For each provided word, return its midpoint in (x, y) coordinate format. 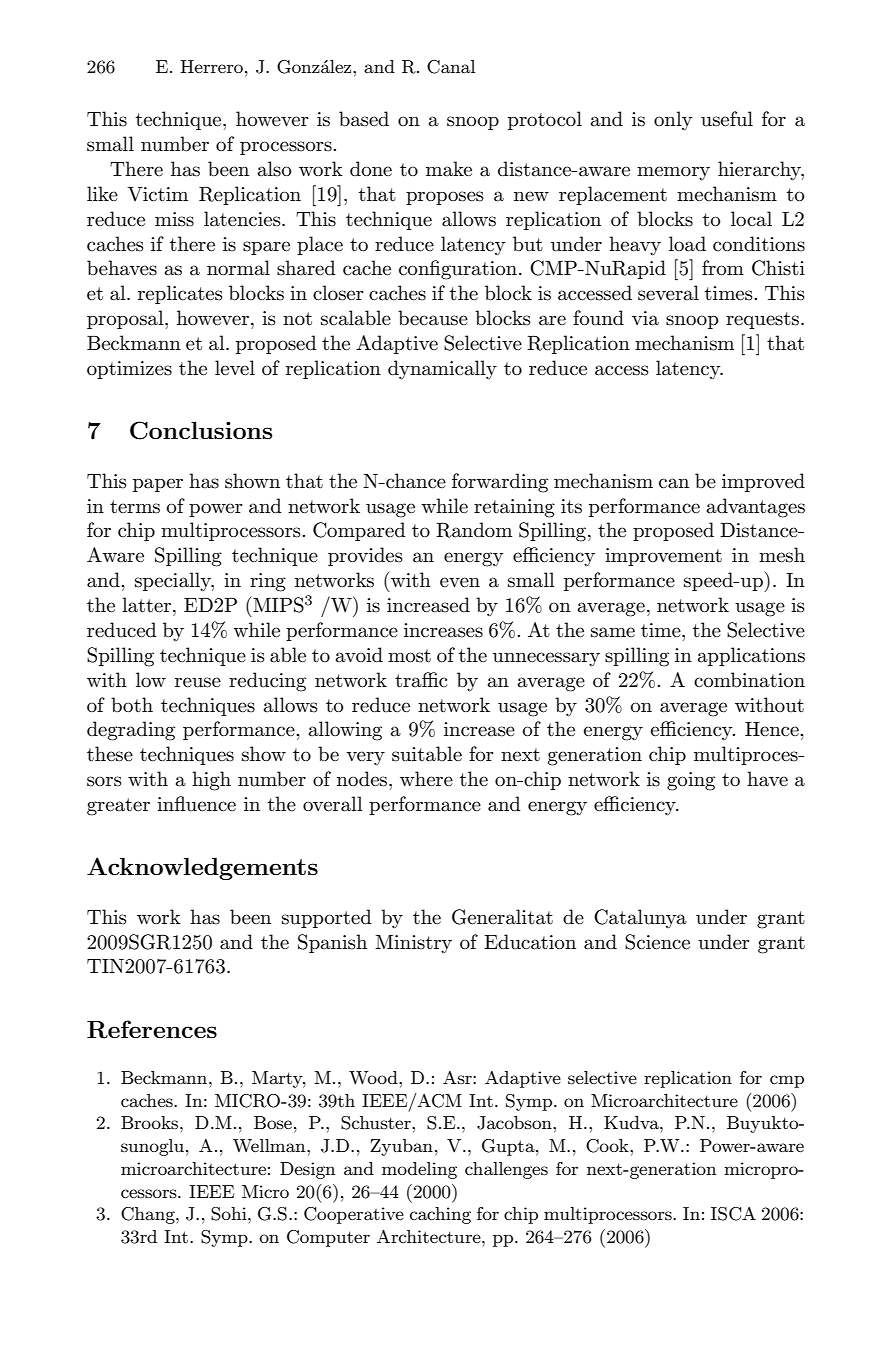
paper (158, 485)
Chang (149, 1215)
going (691, 781)
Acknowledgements (202, 868)
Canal (451, 67)
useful (727, 119)
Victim (158, 194)
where (426, 779)
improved (763, 482)
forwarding (500, 483)
